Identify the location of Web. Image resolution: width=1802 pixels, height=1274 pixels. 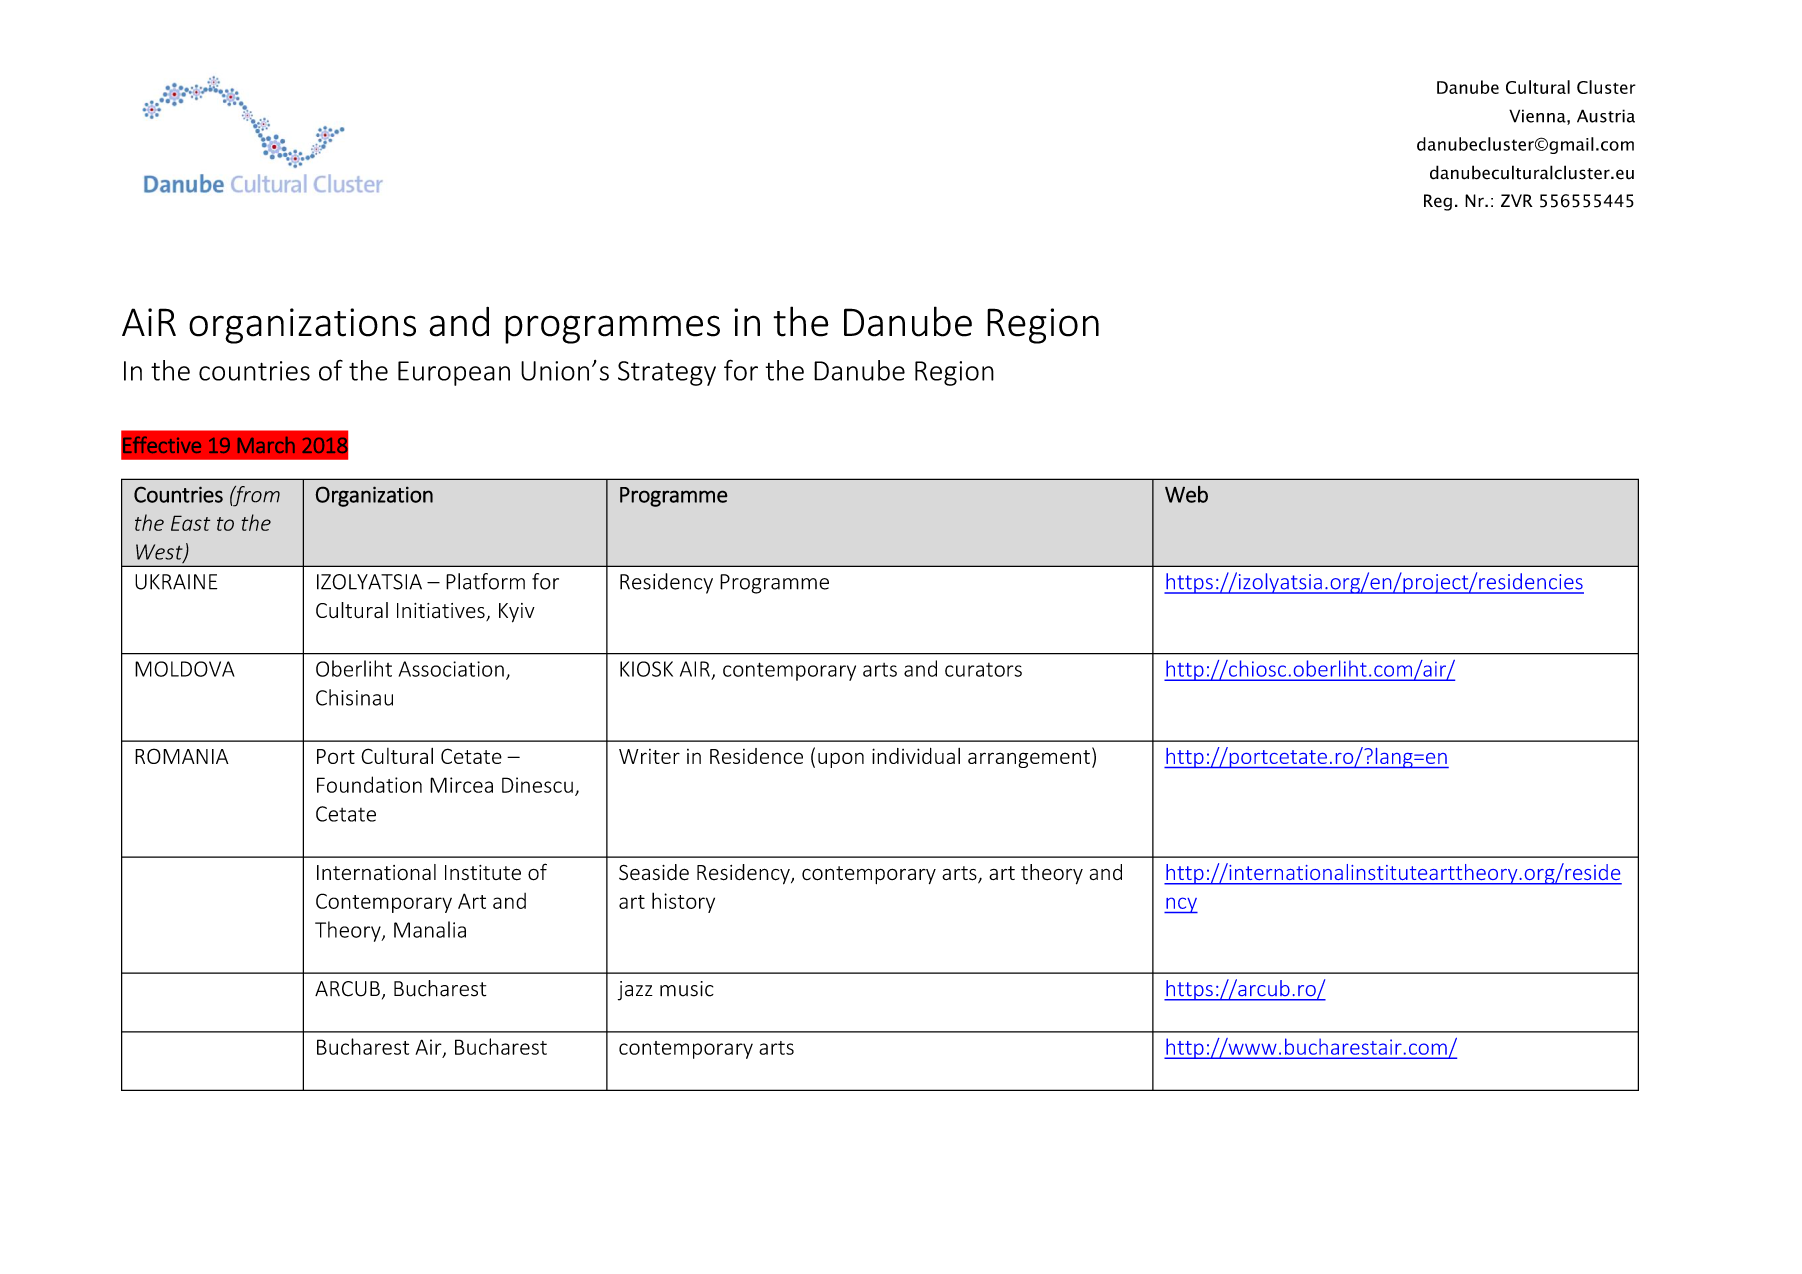
(1186, 494).
